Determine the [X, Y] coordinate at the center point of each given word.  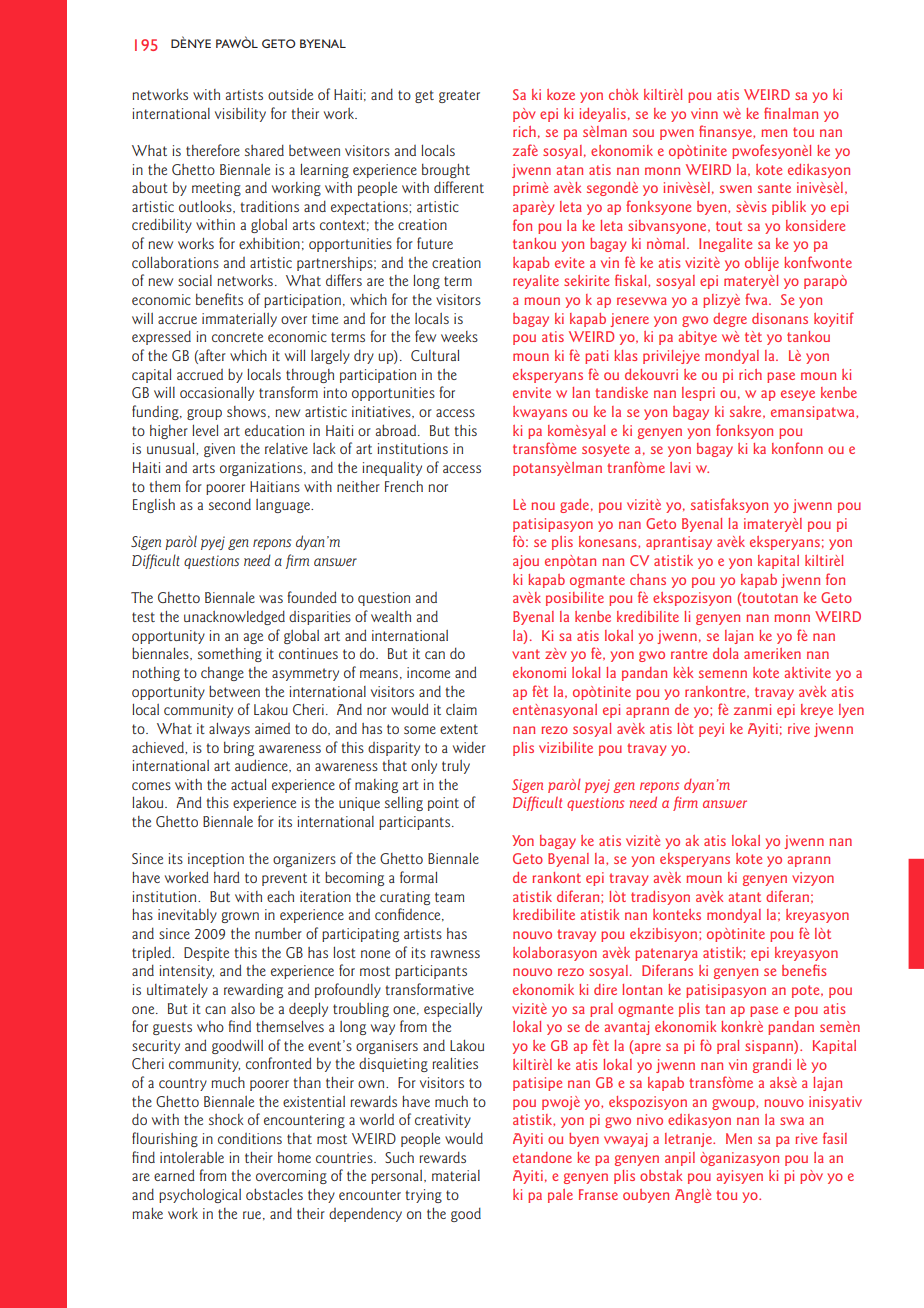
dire [605, 989]
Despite [206, 954]
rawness [455, 954]
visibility [240, 115]
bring [239, 749]
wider [469, 747]
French [404, 486]
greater [459, 96]
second [230, 504]
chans [648, 579]
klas [625, 355]
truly [456, 767]
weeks [459, 336]
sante [774, 188]
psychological [200, 1196]
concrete [237, 337]
